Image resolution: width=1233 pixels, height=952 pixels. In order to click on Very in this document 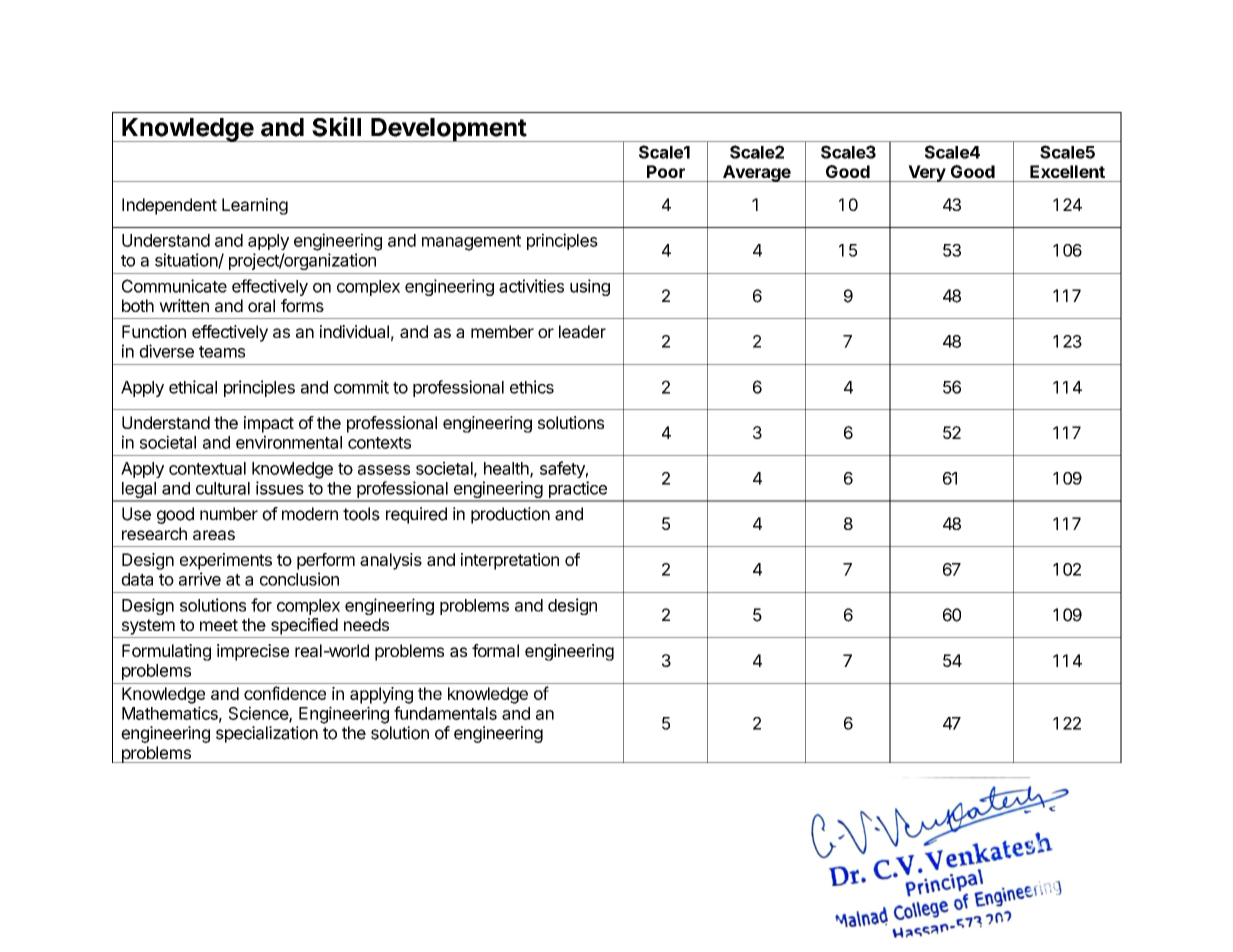, I will do `click(926, 173)`.
